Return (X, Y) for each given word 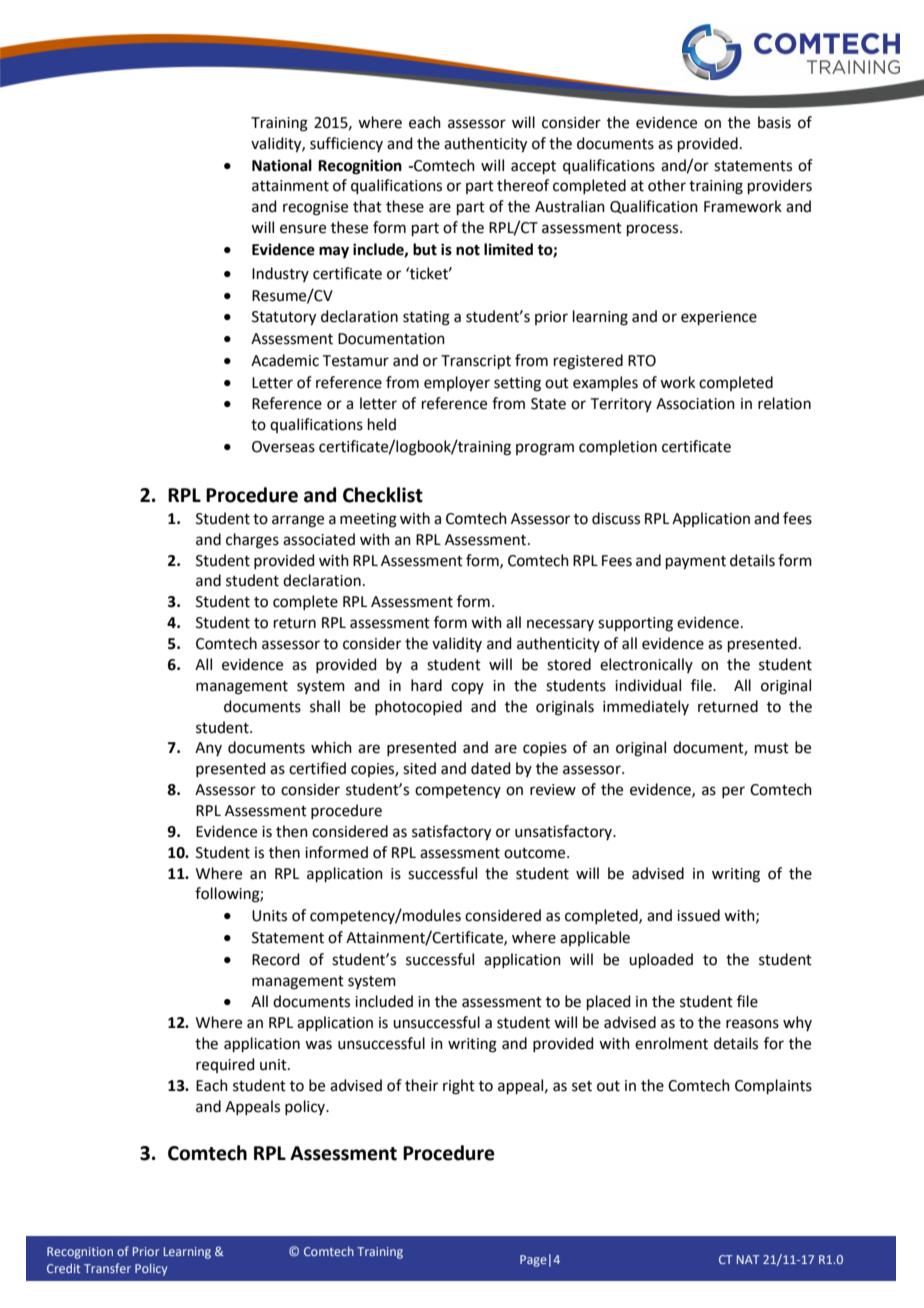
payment (696, 563)
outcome (536, 853)
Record (276, 959)
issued (698, 915)
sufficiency (346, 144)
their (421, 1085)
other (667, 185)
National (282, 165)
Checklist (383, 495)
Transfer (107, 1268)
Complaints (773, 1086)
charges (252, 541)
